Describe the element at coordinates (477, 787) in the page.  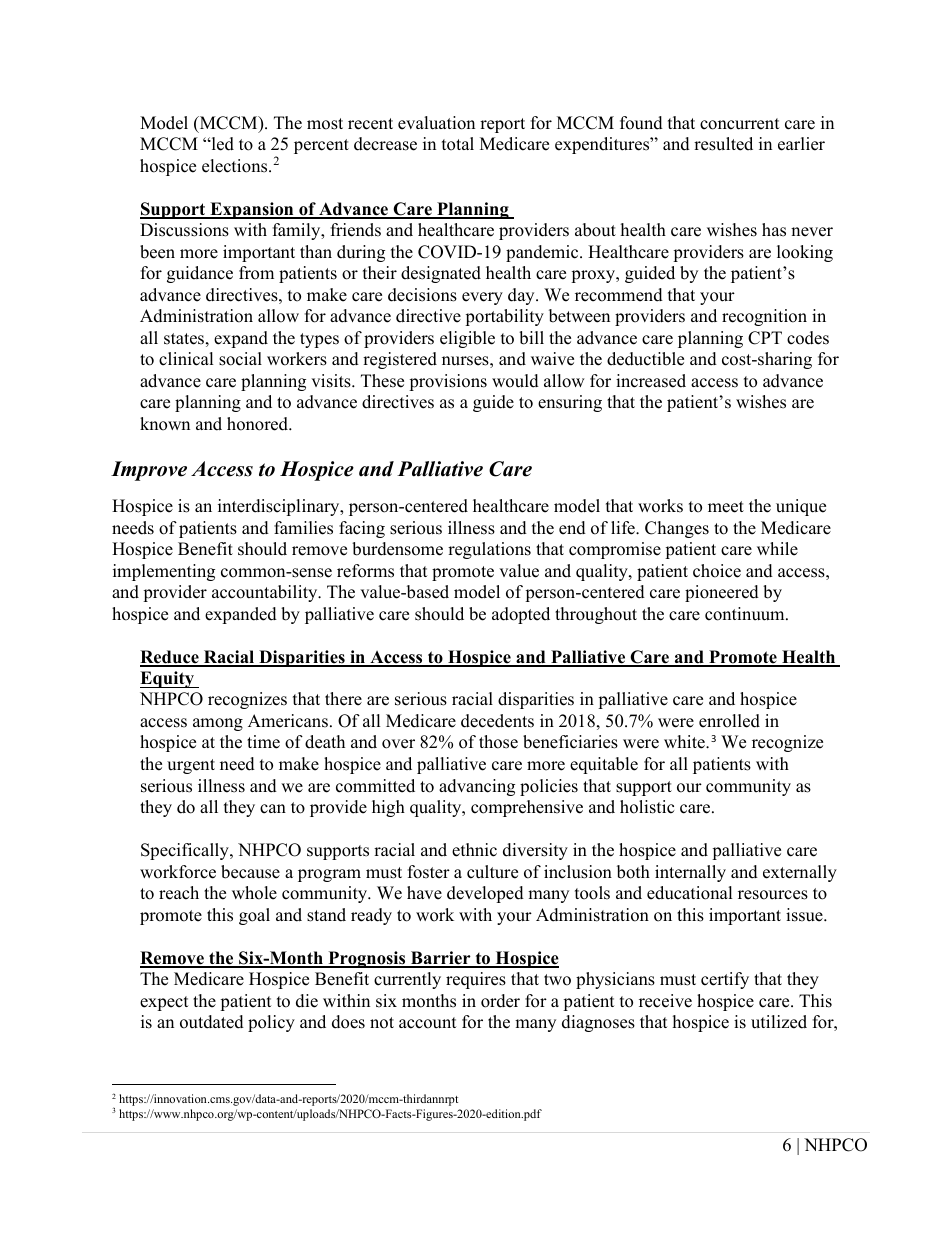
I see `advancing` at that location.
